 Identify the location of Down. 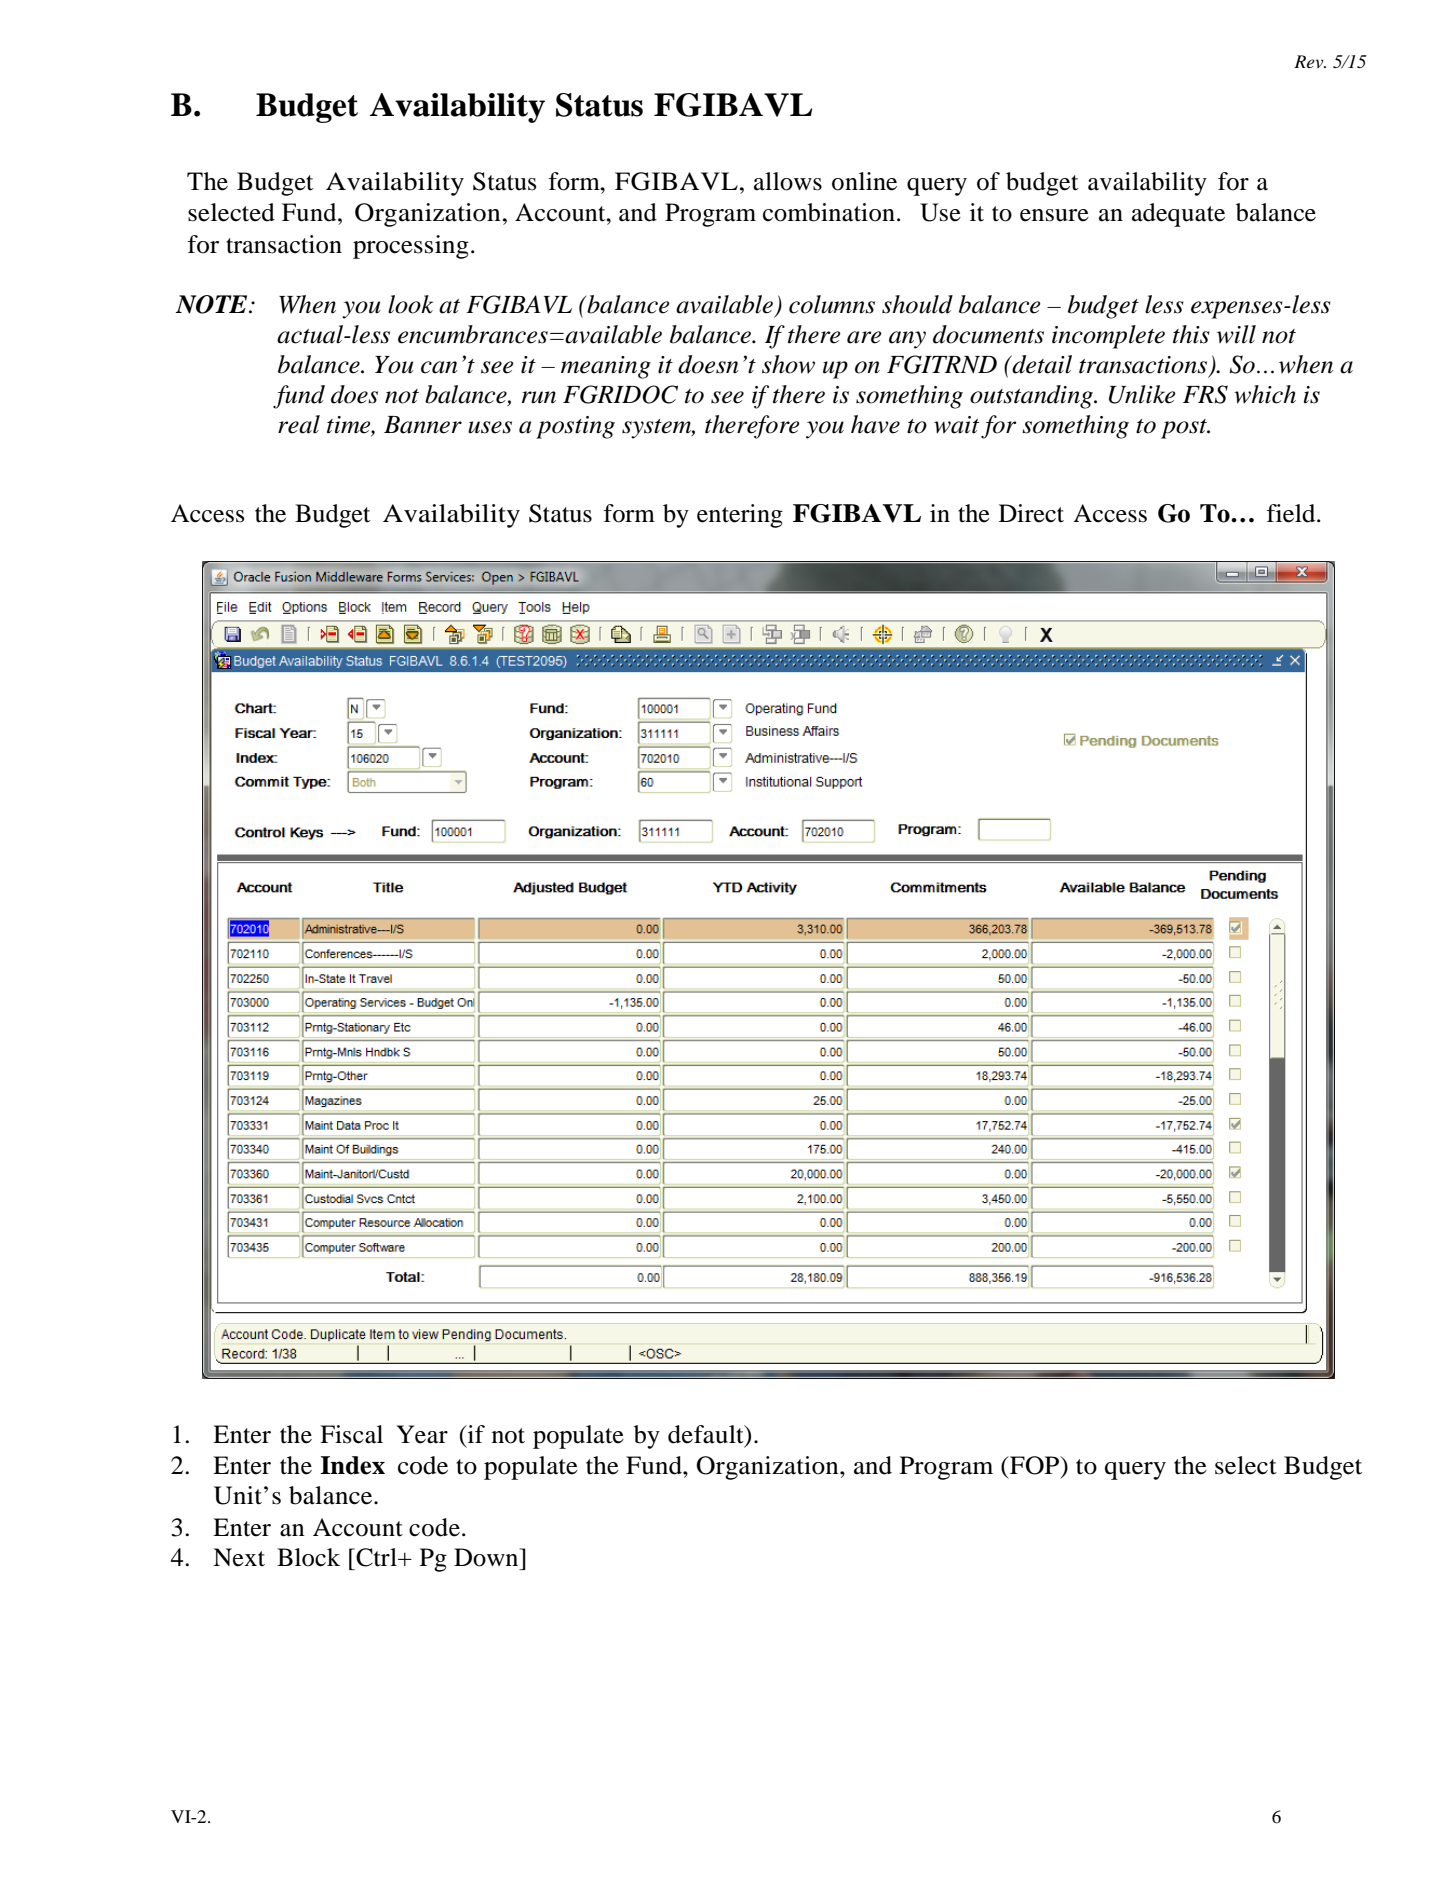
(487, 1557).
